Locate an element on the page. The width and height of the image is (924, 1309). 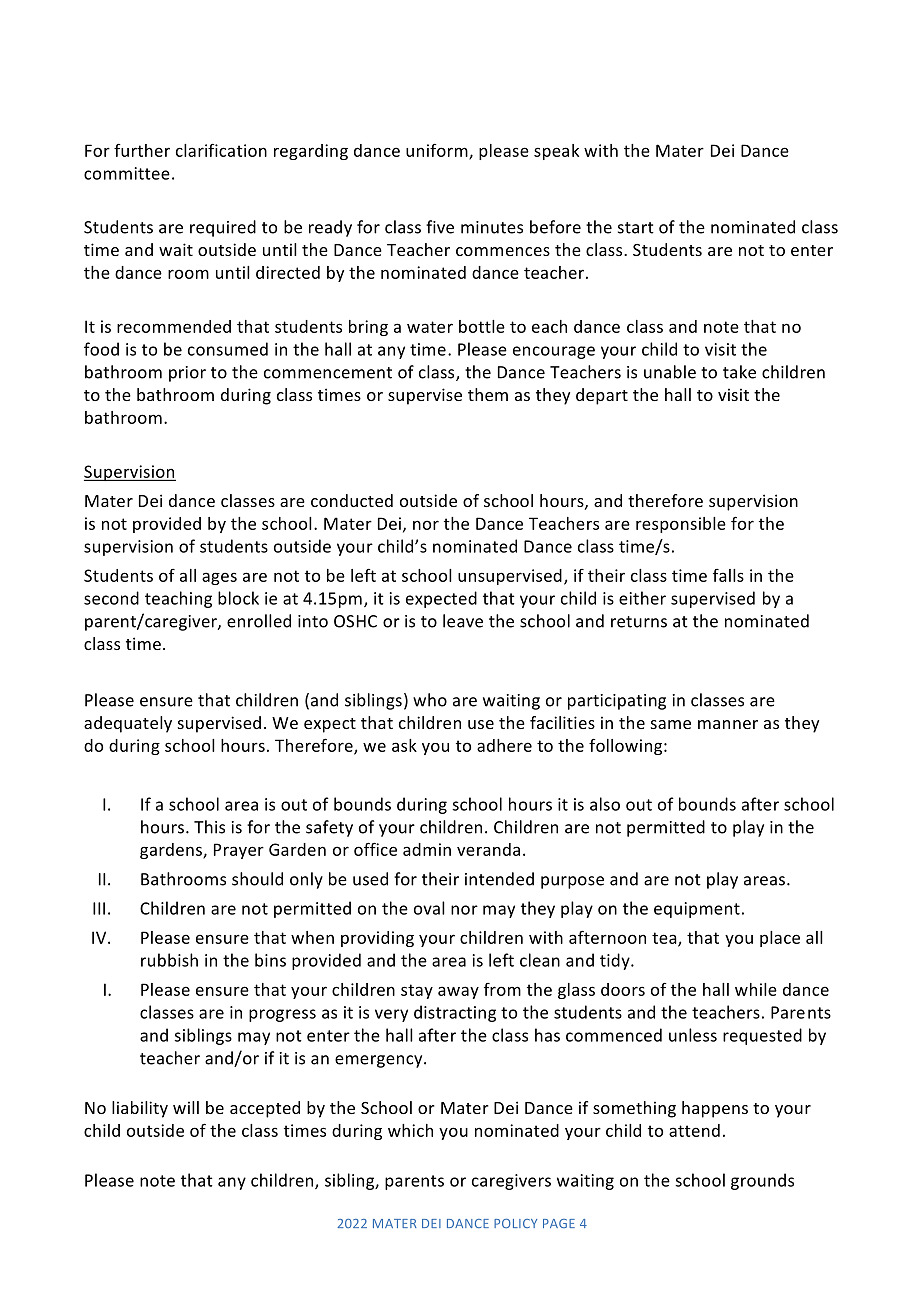
will is located at coordinates (186, 1107).
